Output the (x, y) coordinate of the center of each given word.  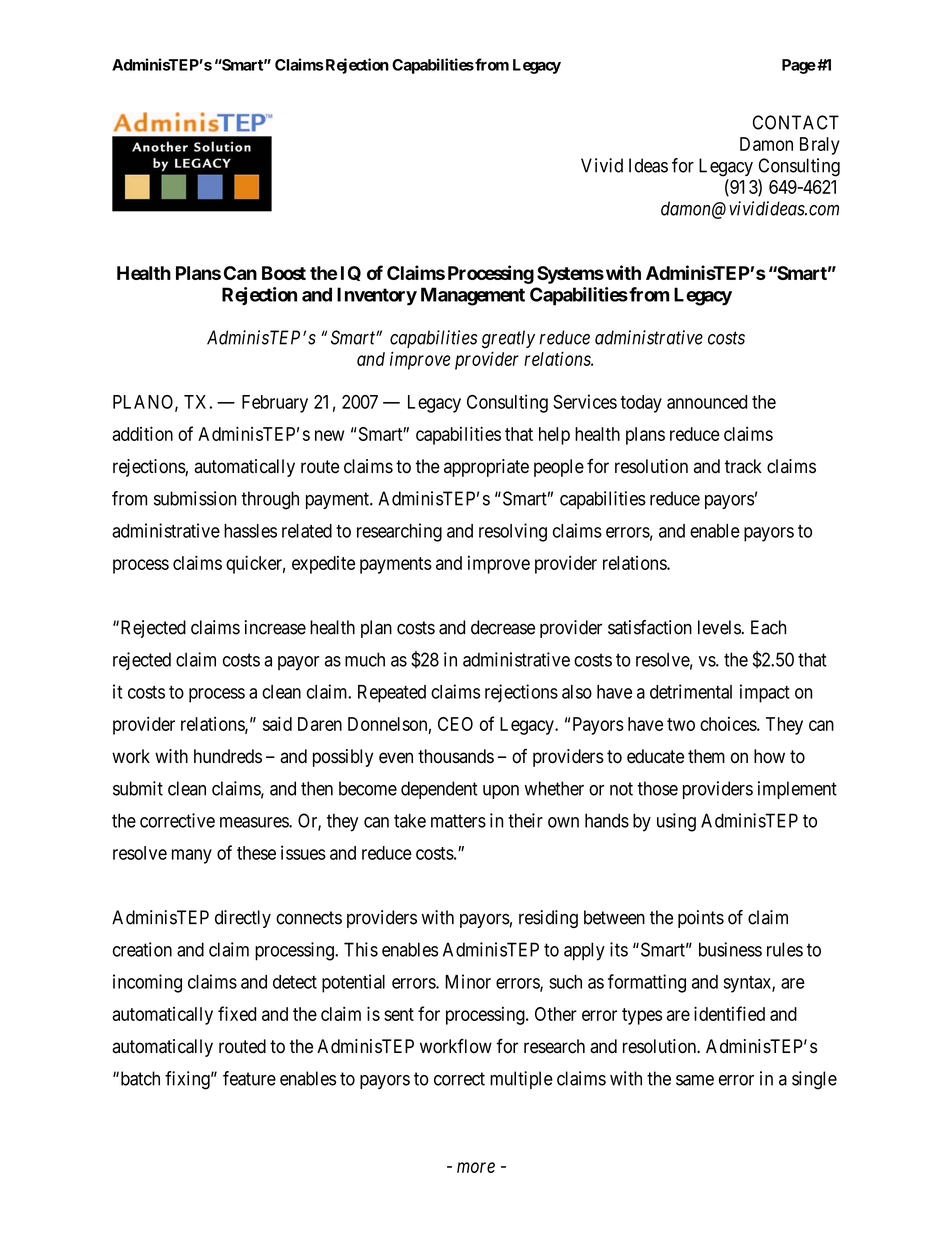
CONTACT (796, 122)
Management (473, 296)
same (695, 1080)
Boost (284, 273)
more (476, 1167)
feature (249, 1078)
